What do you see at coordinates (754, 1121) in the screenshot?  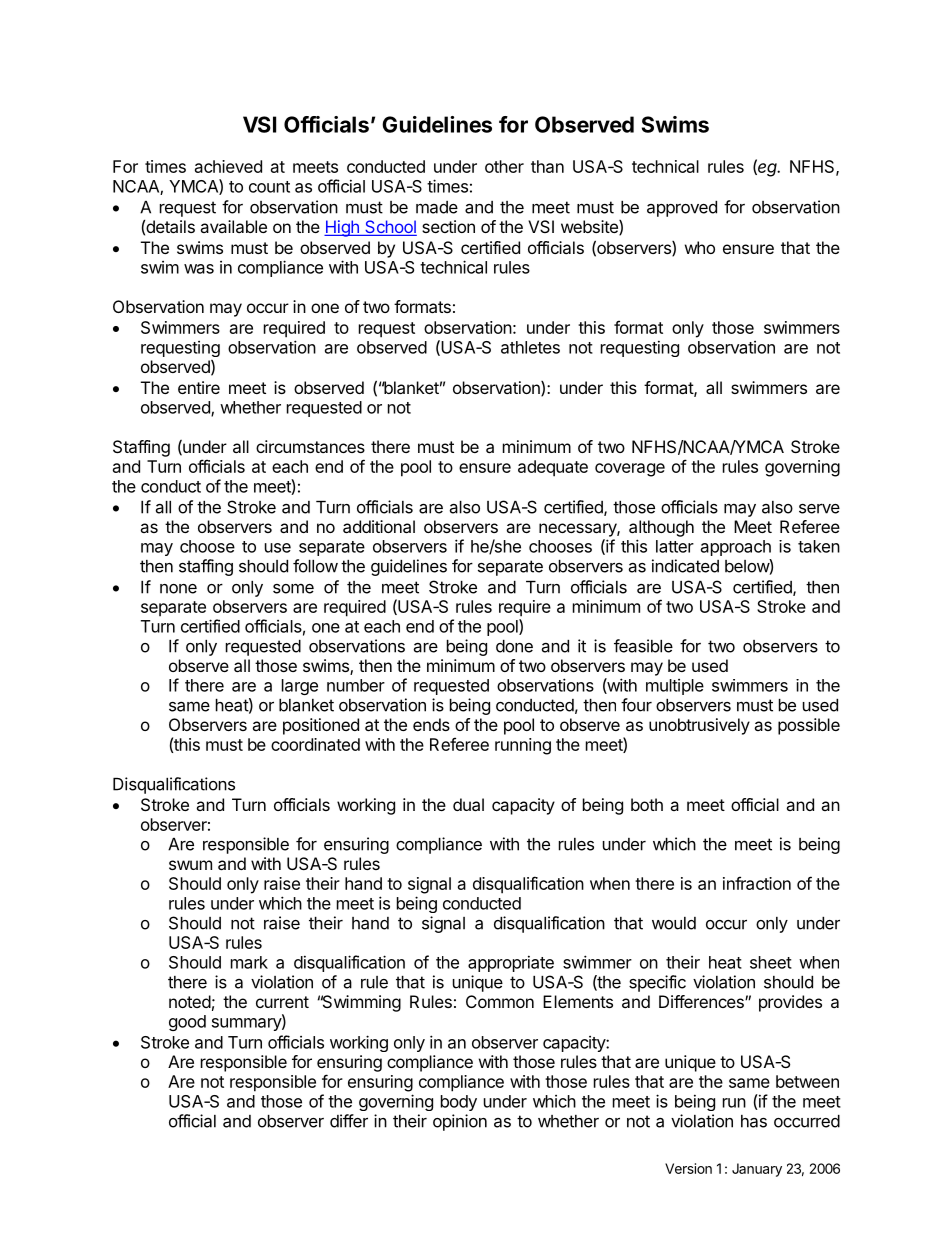 I see `has` at bounding box center [754, 1121].
